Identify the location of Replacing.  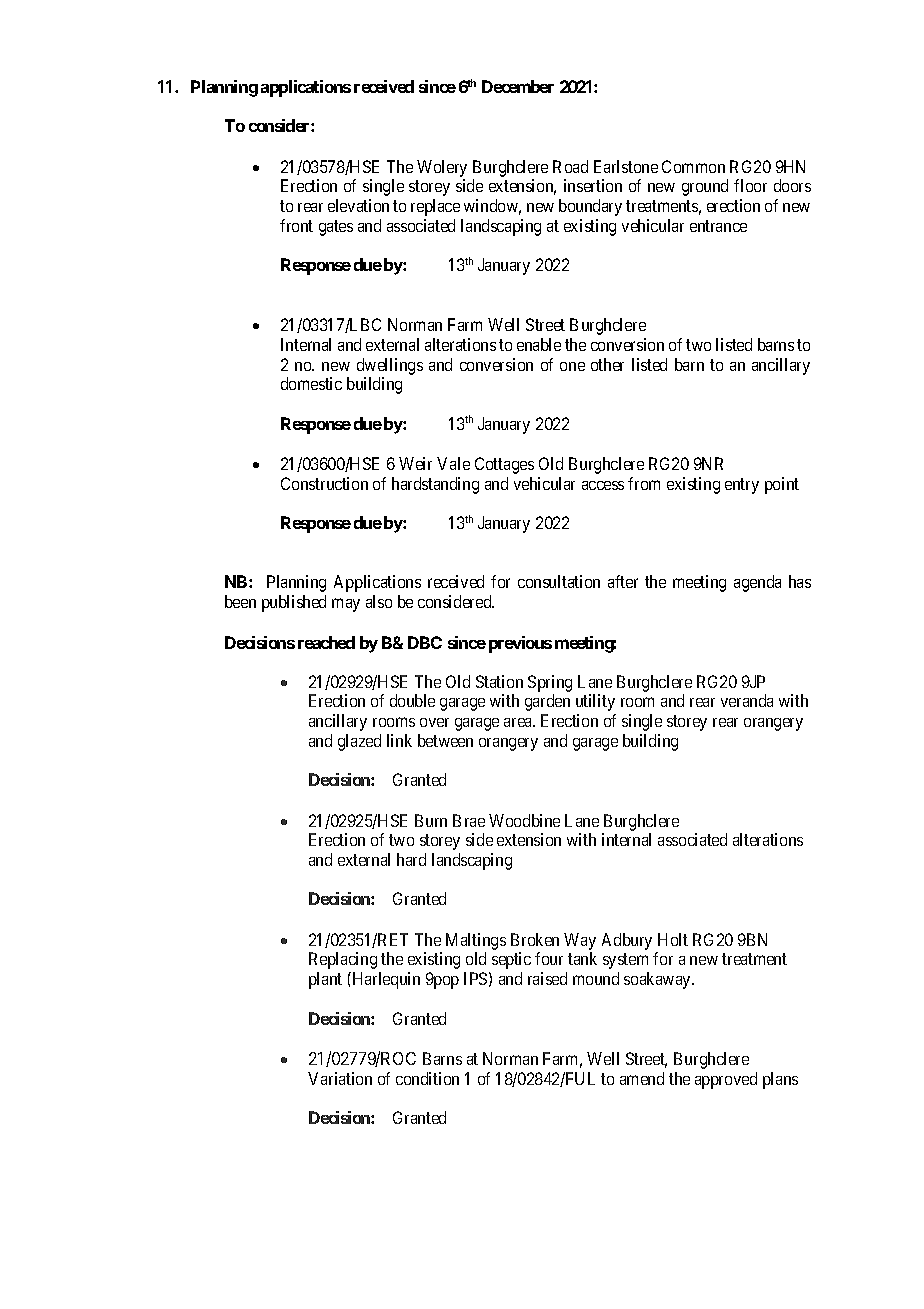
(343, 960).
